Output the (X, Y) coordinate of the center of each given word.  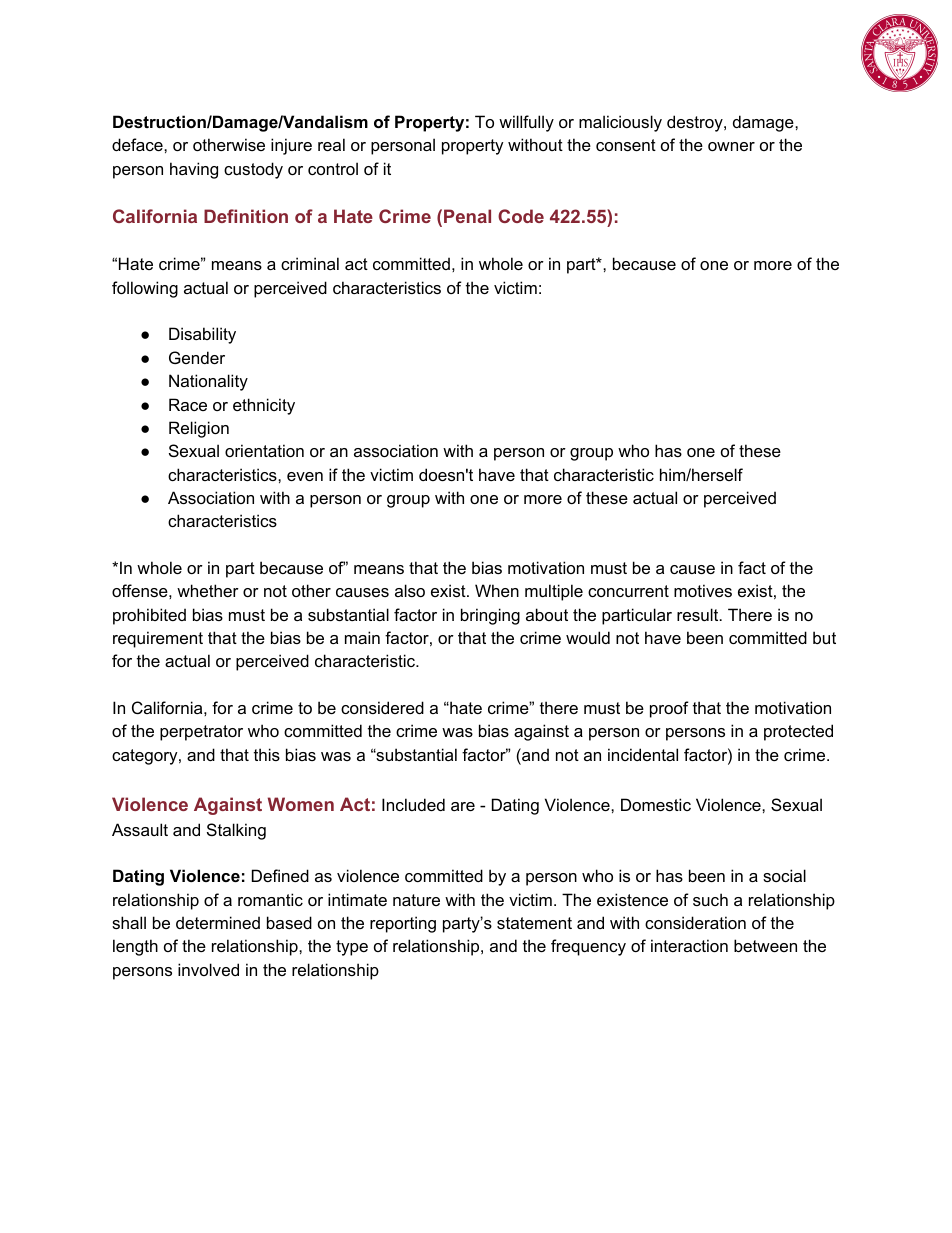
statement (534, 923)
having (194, 170)
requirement (158, 639)
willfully (526, 123)
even (305, 476)
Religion (199, 429)
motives (703, 590)
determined (218, 922)
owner (731, 146)
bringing (490, 616)
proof (669, 709)
